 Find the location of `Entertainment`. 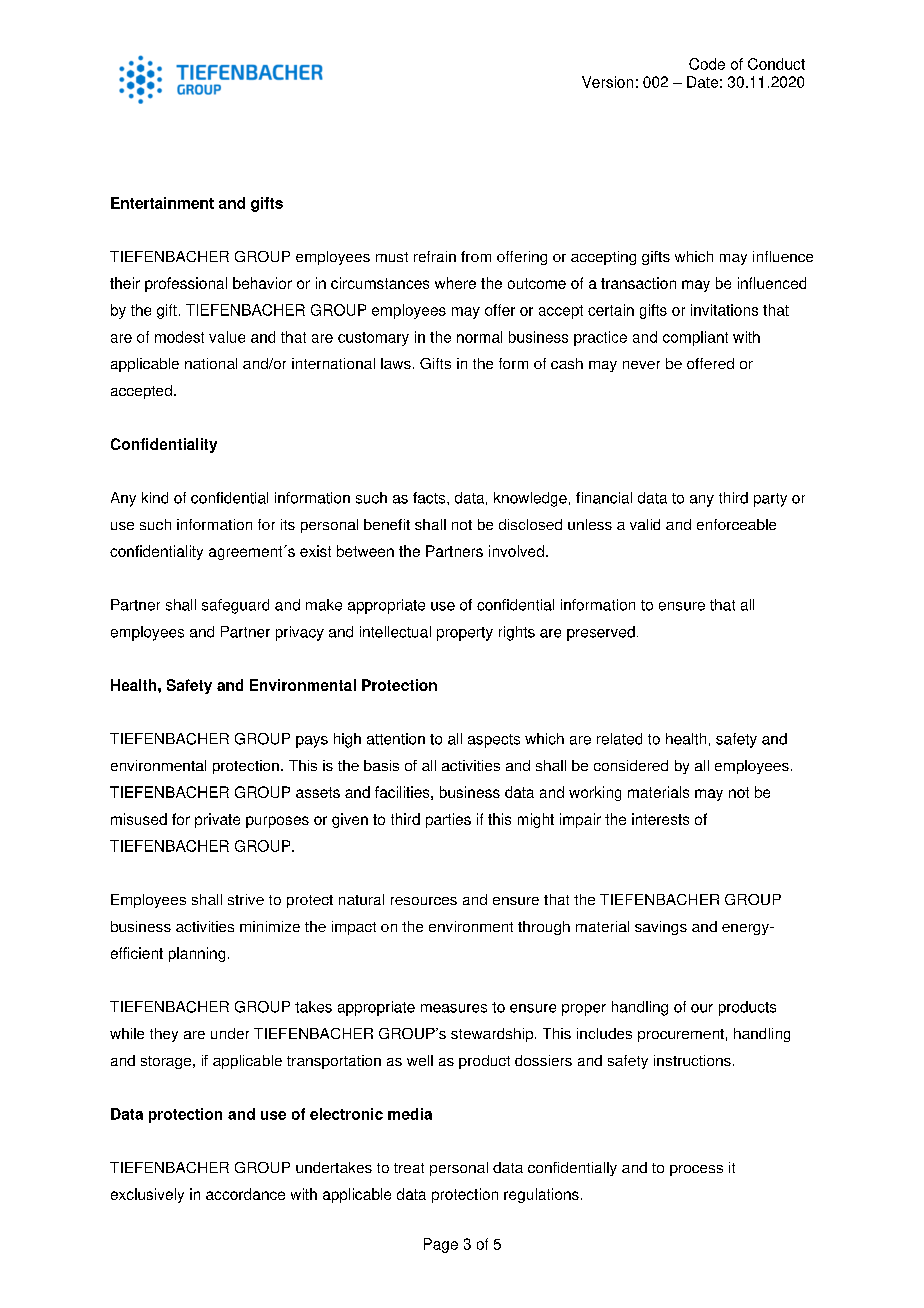

Entertainment is located at coordinates (162, 203).
